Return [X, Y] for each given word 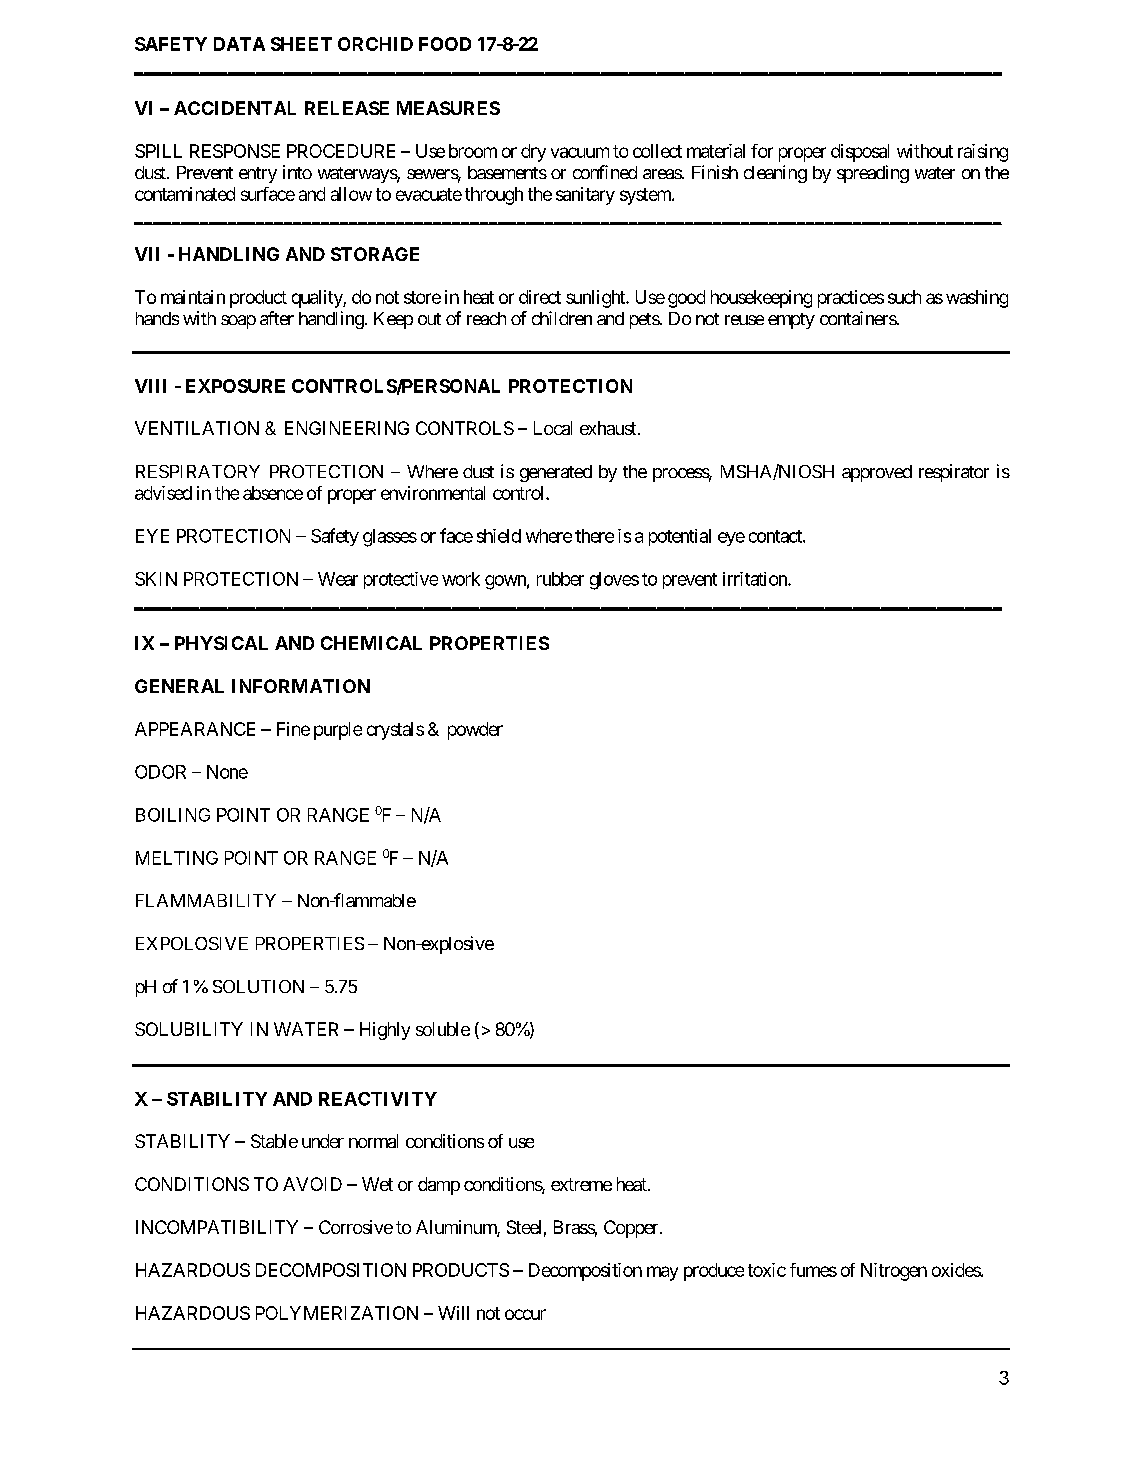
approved [877, 473]
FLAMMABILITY [206, 900]
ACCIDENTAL [235, 108]
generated [556, 473]
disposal [860, 153]
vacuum [580, 152]
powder [475, 731]
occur [525, 1314]
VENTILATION [197, 428]
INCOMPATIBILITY [217, 1227]
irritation [756, 579]
